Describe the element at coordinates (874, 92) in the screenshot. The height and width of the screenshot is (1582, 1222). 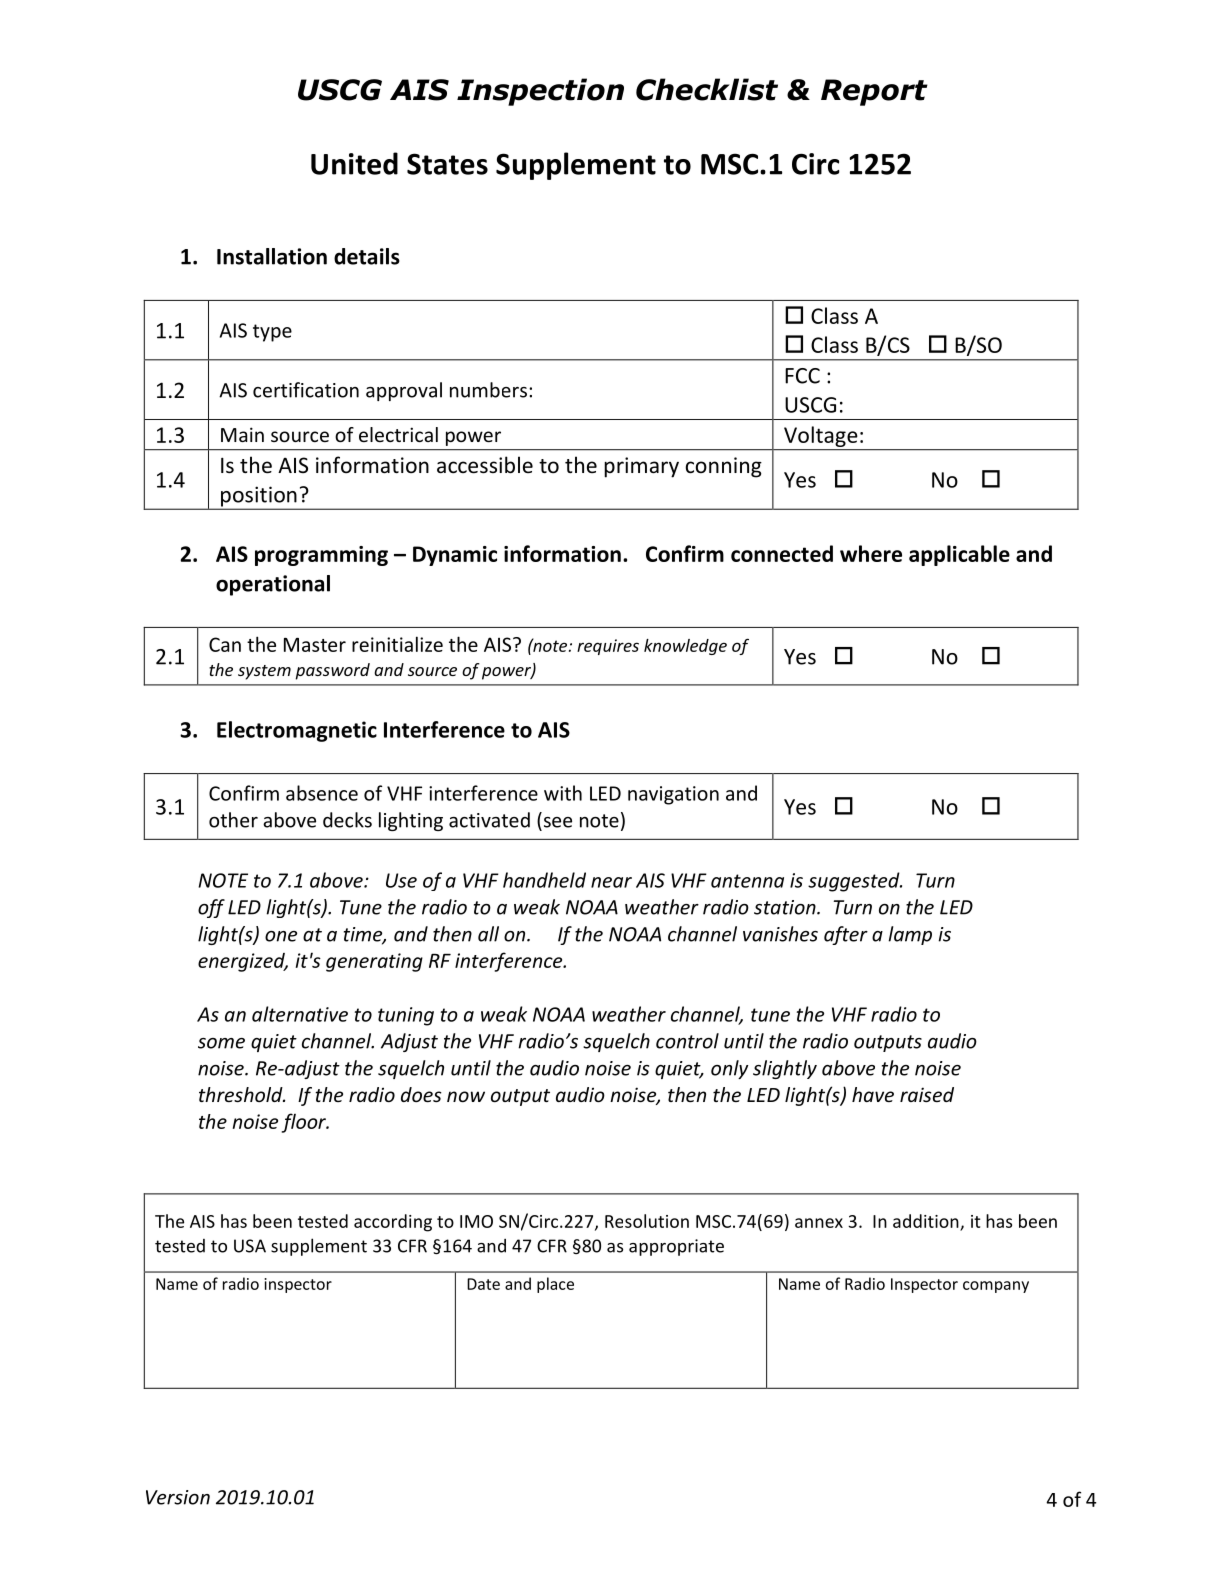
I see `Report` at that location.
